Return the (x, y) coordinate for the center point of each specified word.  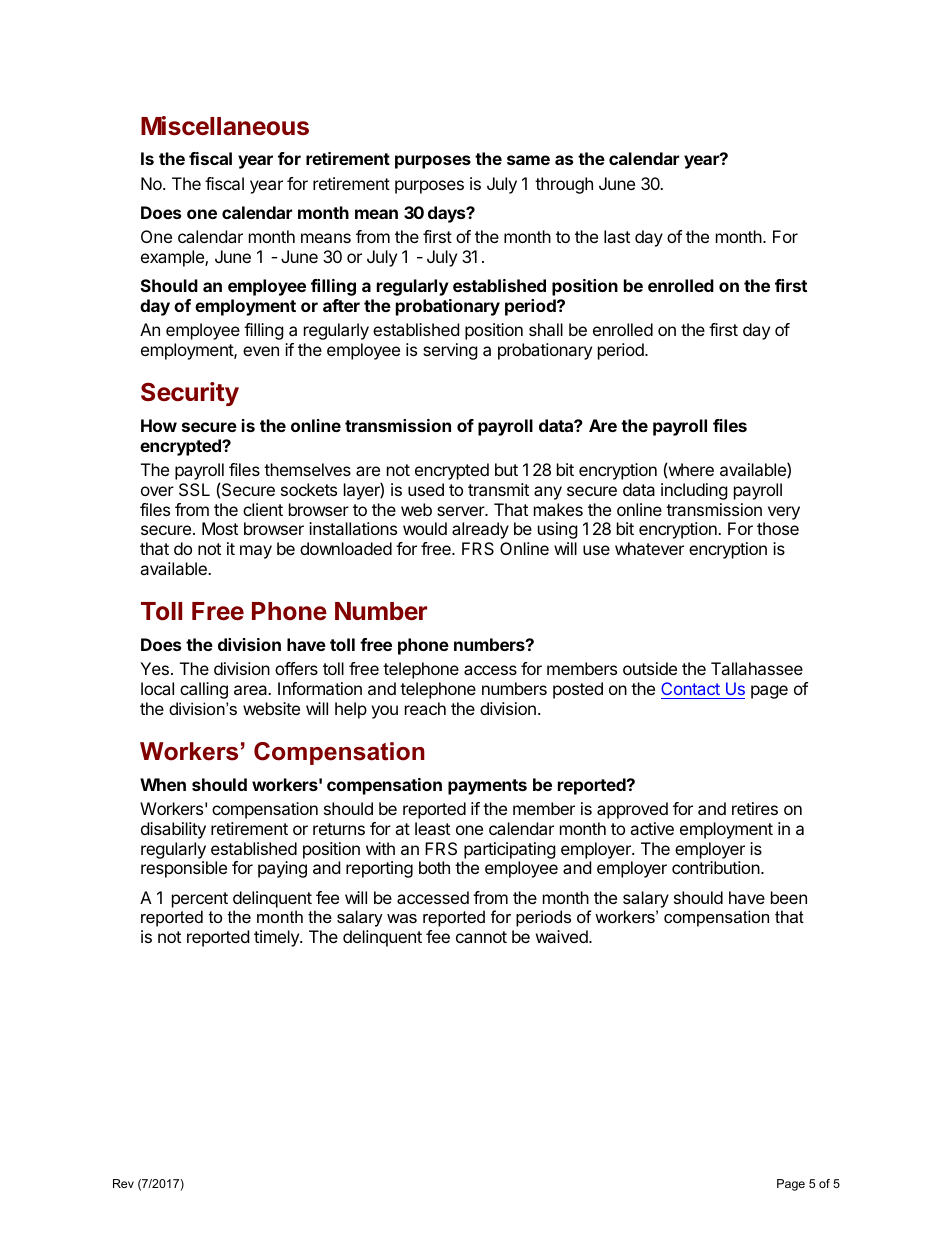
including (694, 491)
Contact (690, 688)
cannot (481, 937)
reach (425, 708)
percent (200, 900)
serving (450, 351)
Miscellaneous (225, 126)
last (617, 236)
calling (204, 690)
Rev (123, 1183)
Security (190, 394)
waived (563, 936)
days (448, 214)
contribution (716, 867)
